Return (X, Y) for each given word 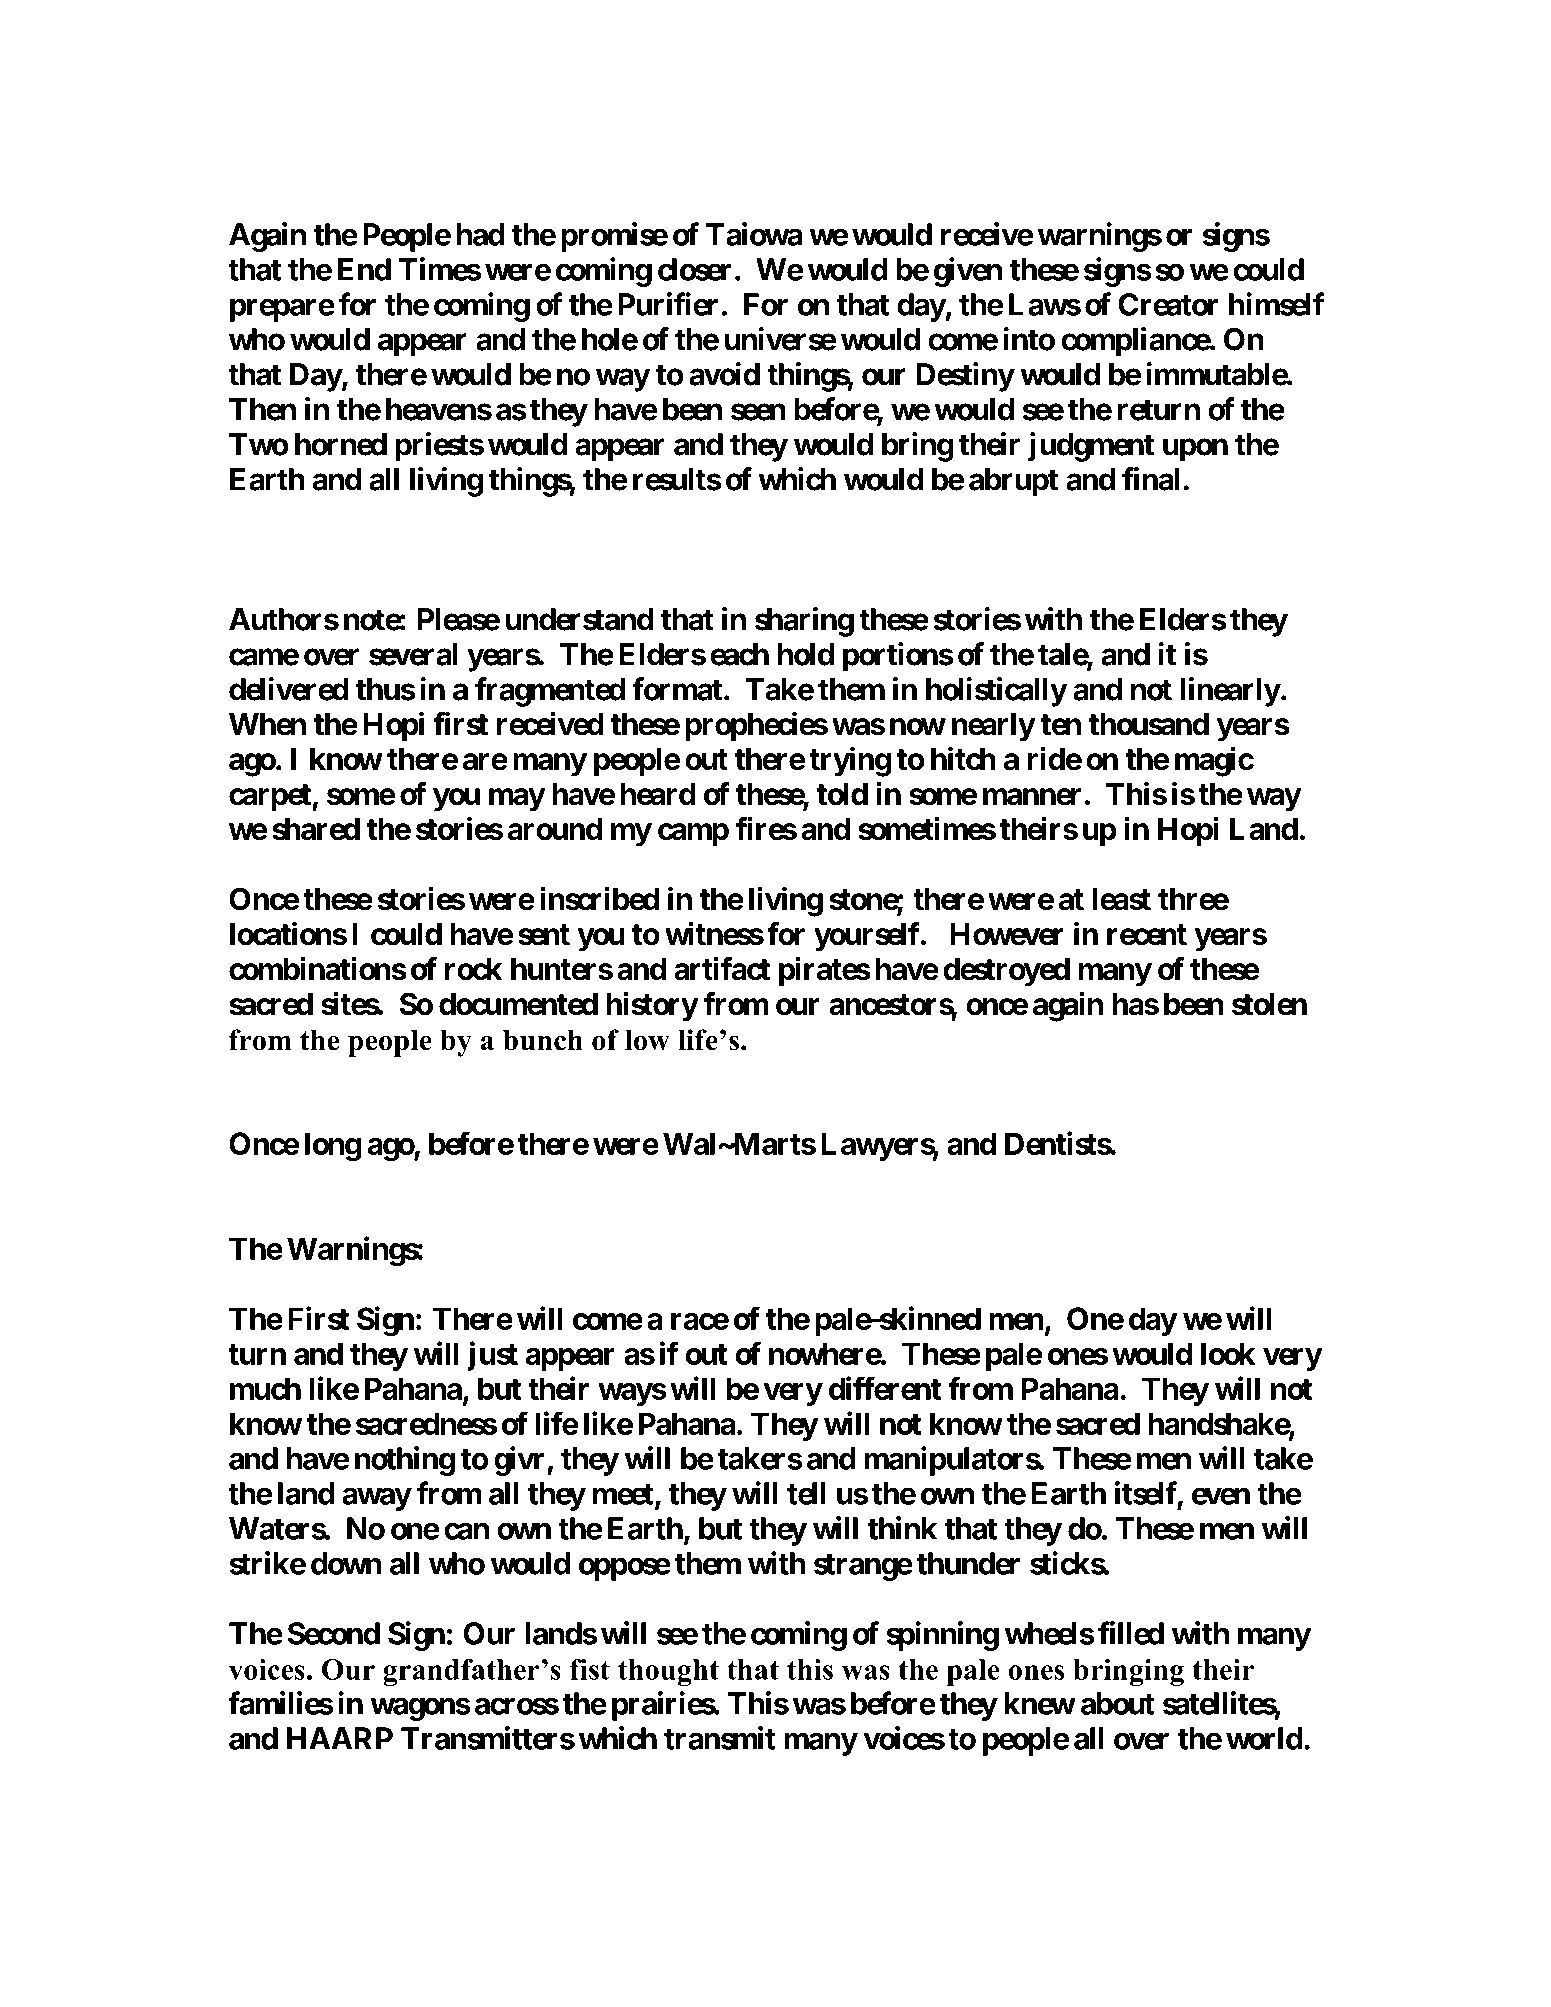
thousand (1148, 724)
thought (668, 1672)
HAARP (340, 1738)
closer (694, 269)
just (492, 1356)
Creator (1168, 304)
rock (473, 969)
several (413, 654)
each (739, 654)
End (364, 269)
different (885, 1388)
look (1228, 1353)
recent (1147, 935)
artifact (722, 968)
